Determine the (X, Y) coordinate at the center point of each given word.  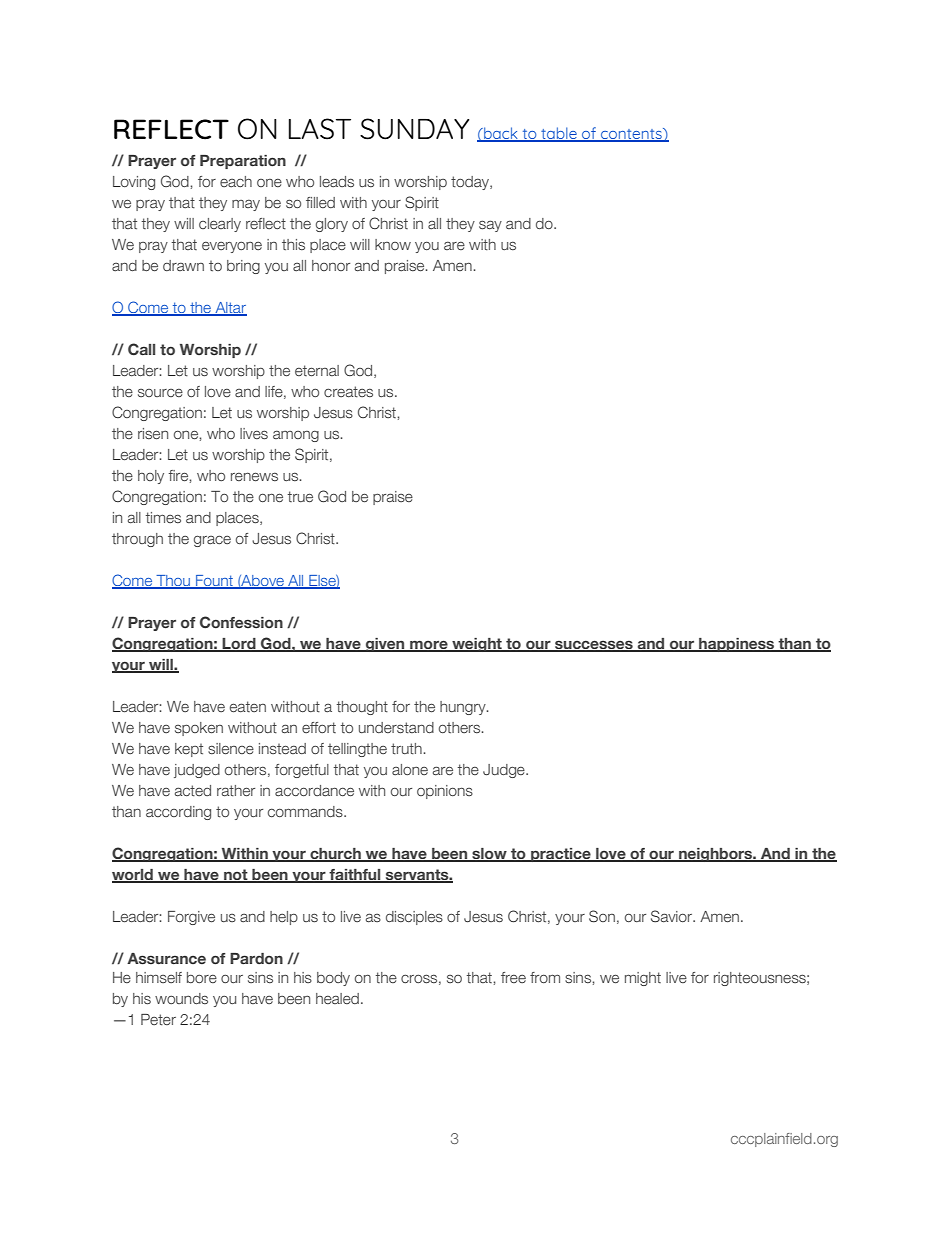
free (513, 977)
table (559, 134)
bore (202, 977)
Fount (215, 582)
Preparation (243, 162)
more (429, 646)
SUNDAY (414, 129)
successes (594, 646)
